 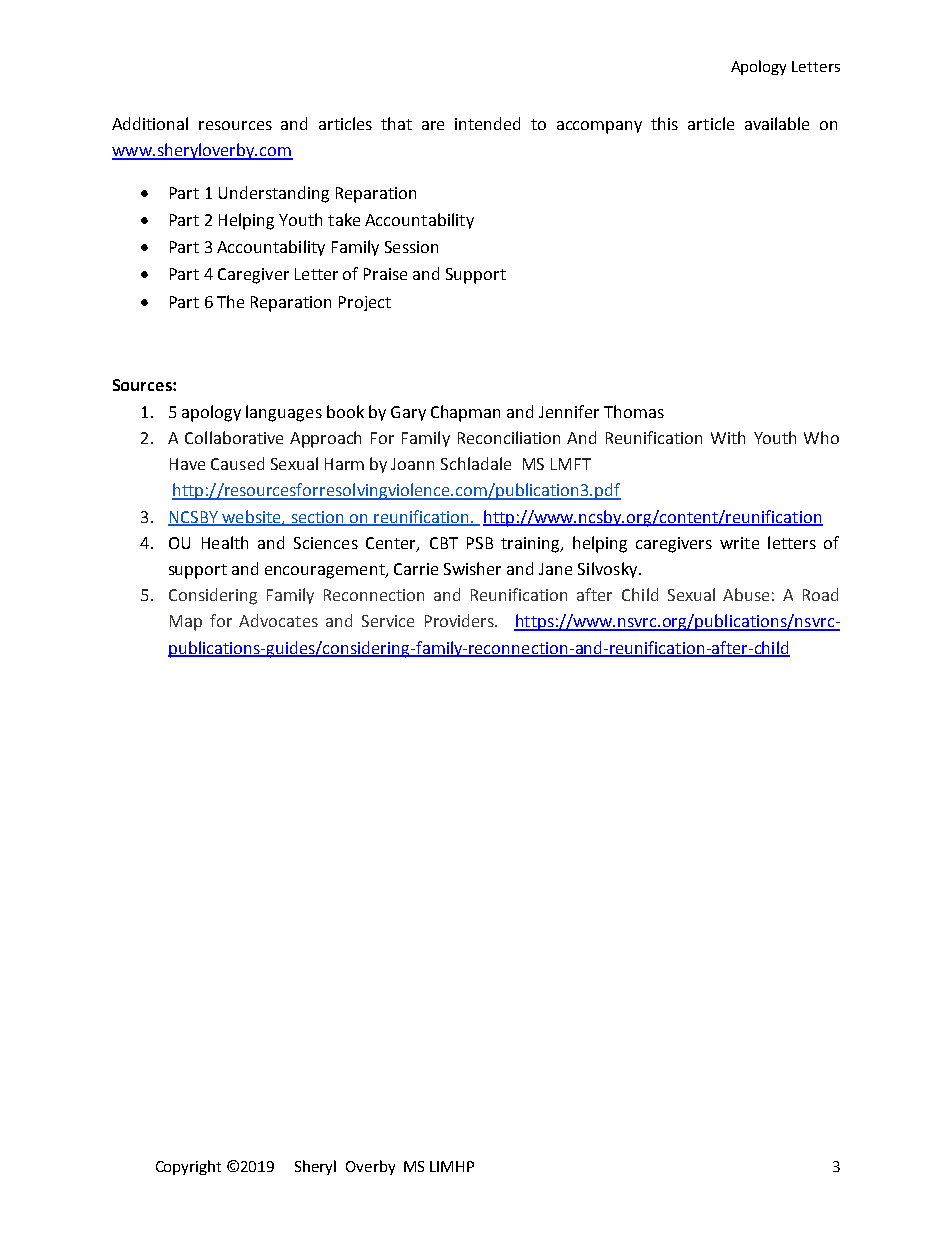 What do you see at coordinates (487, 123) in the image?
I see `intended` at bounding box center [487, 123].
